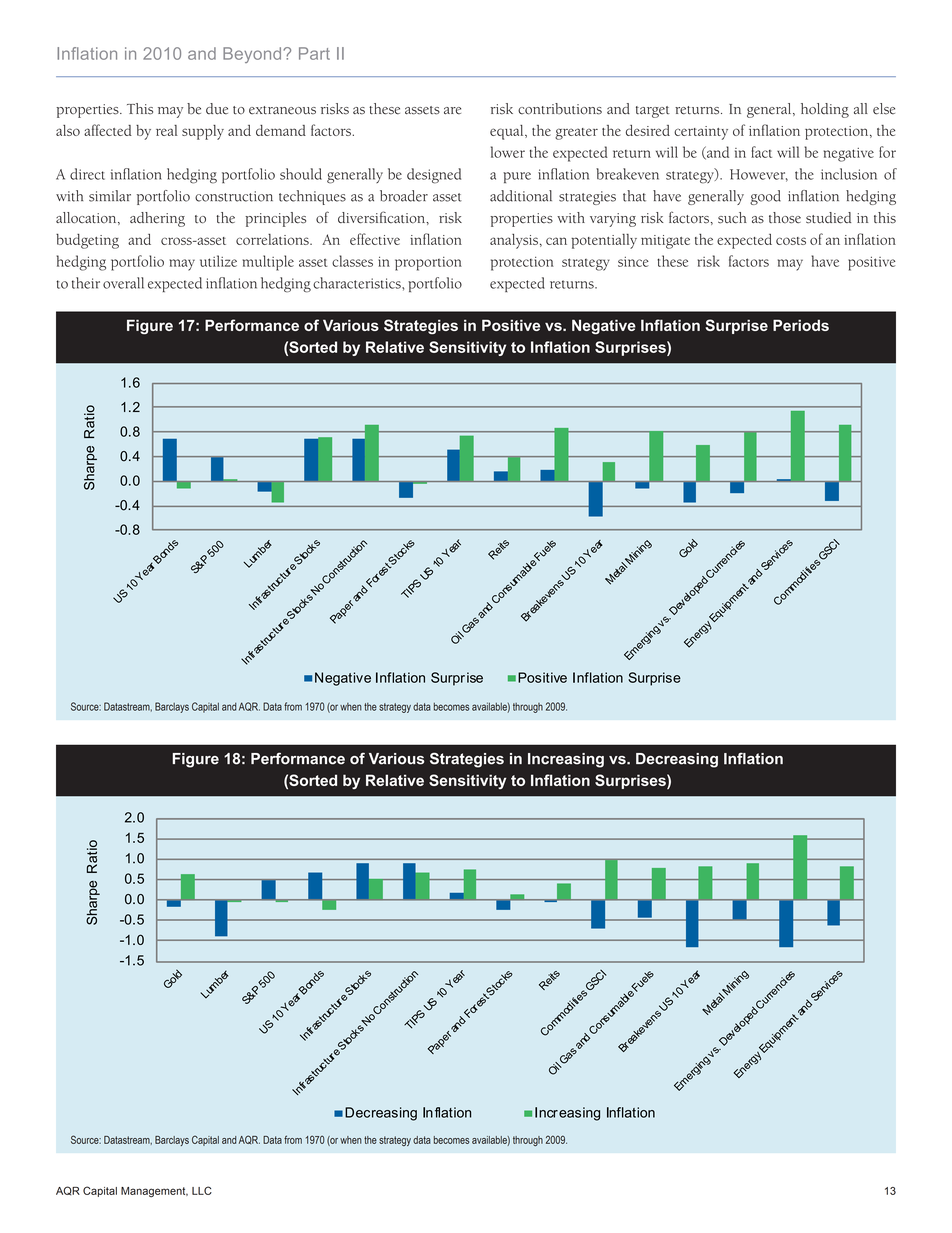  What do you see at coordinates (428, 264) in the image?
I see `proportion` at bounding box center [428, 264].
